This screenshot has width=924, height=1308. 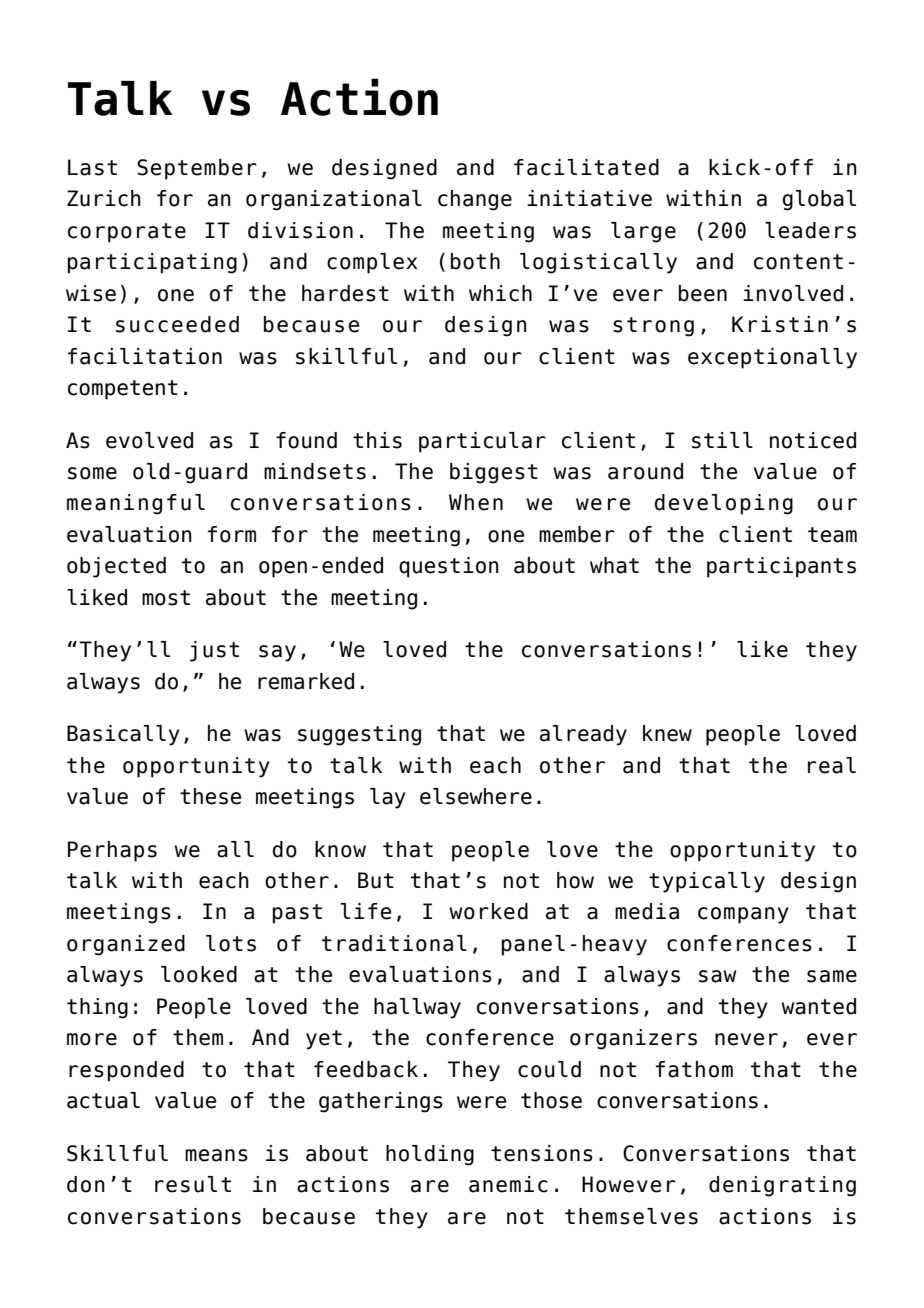 What do you see at coordinates (136, 504) in the screenshot?
I see `meaningful` at bounding box center [136, 504].
